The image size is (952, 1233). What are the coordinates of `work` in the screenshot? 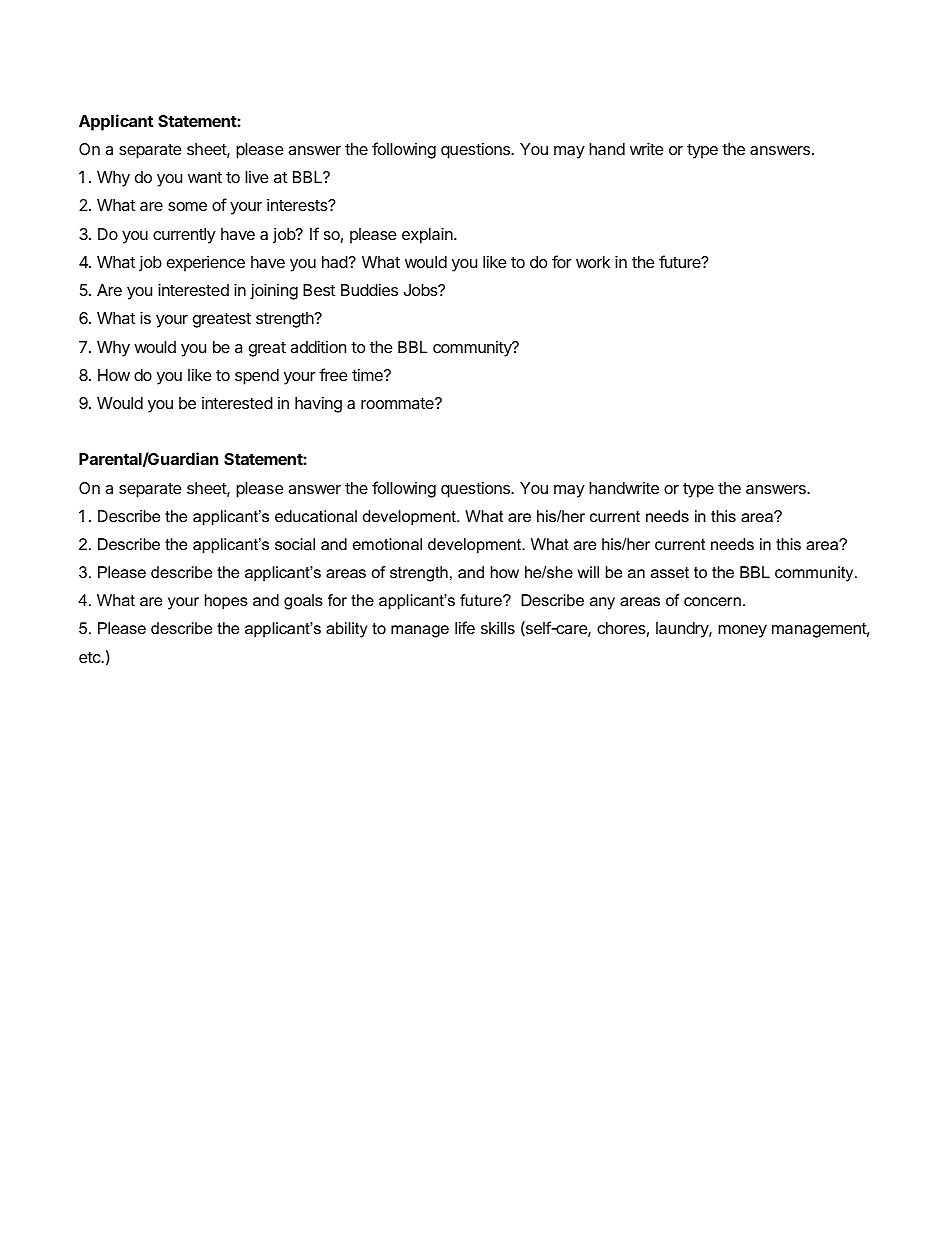 It's located at (593, 262).
